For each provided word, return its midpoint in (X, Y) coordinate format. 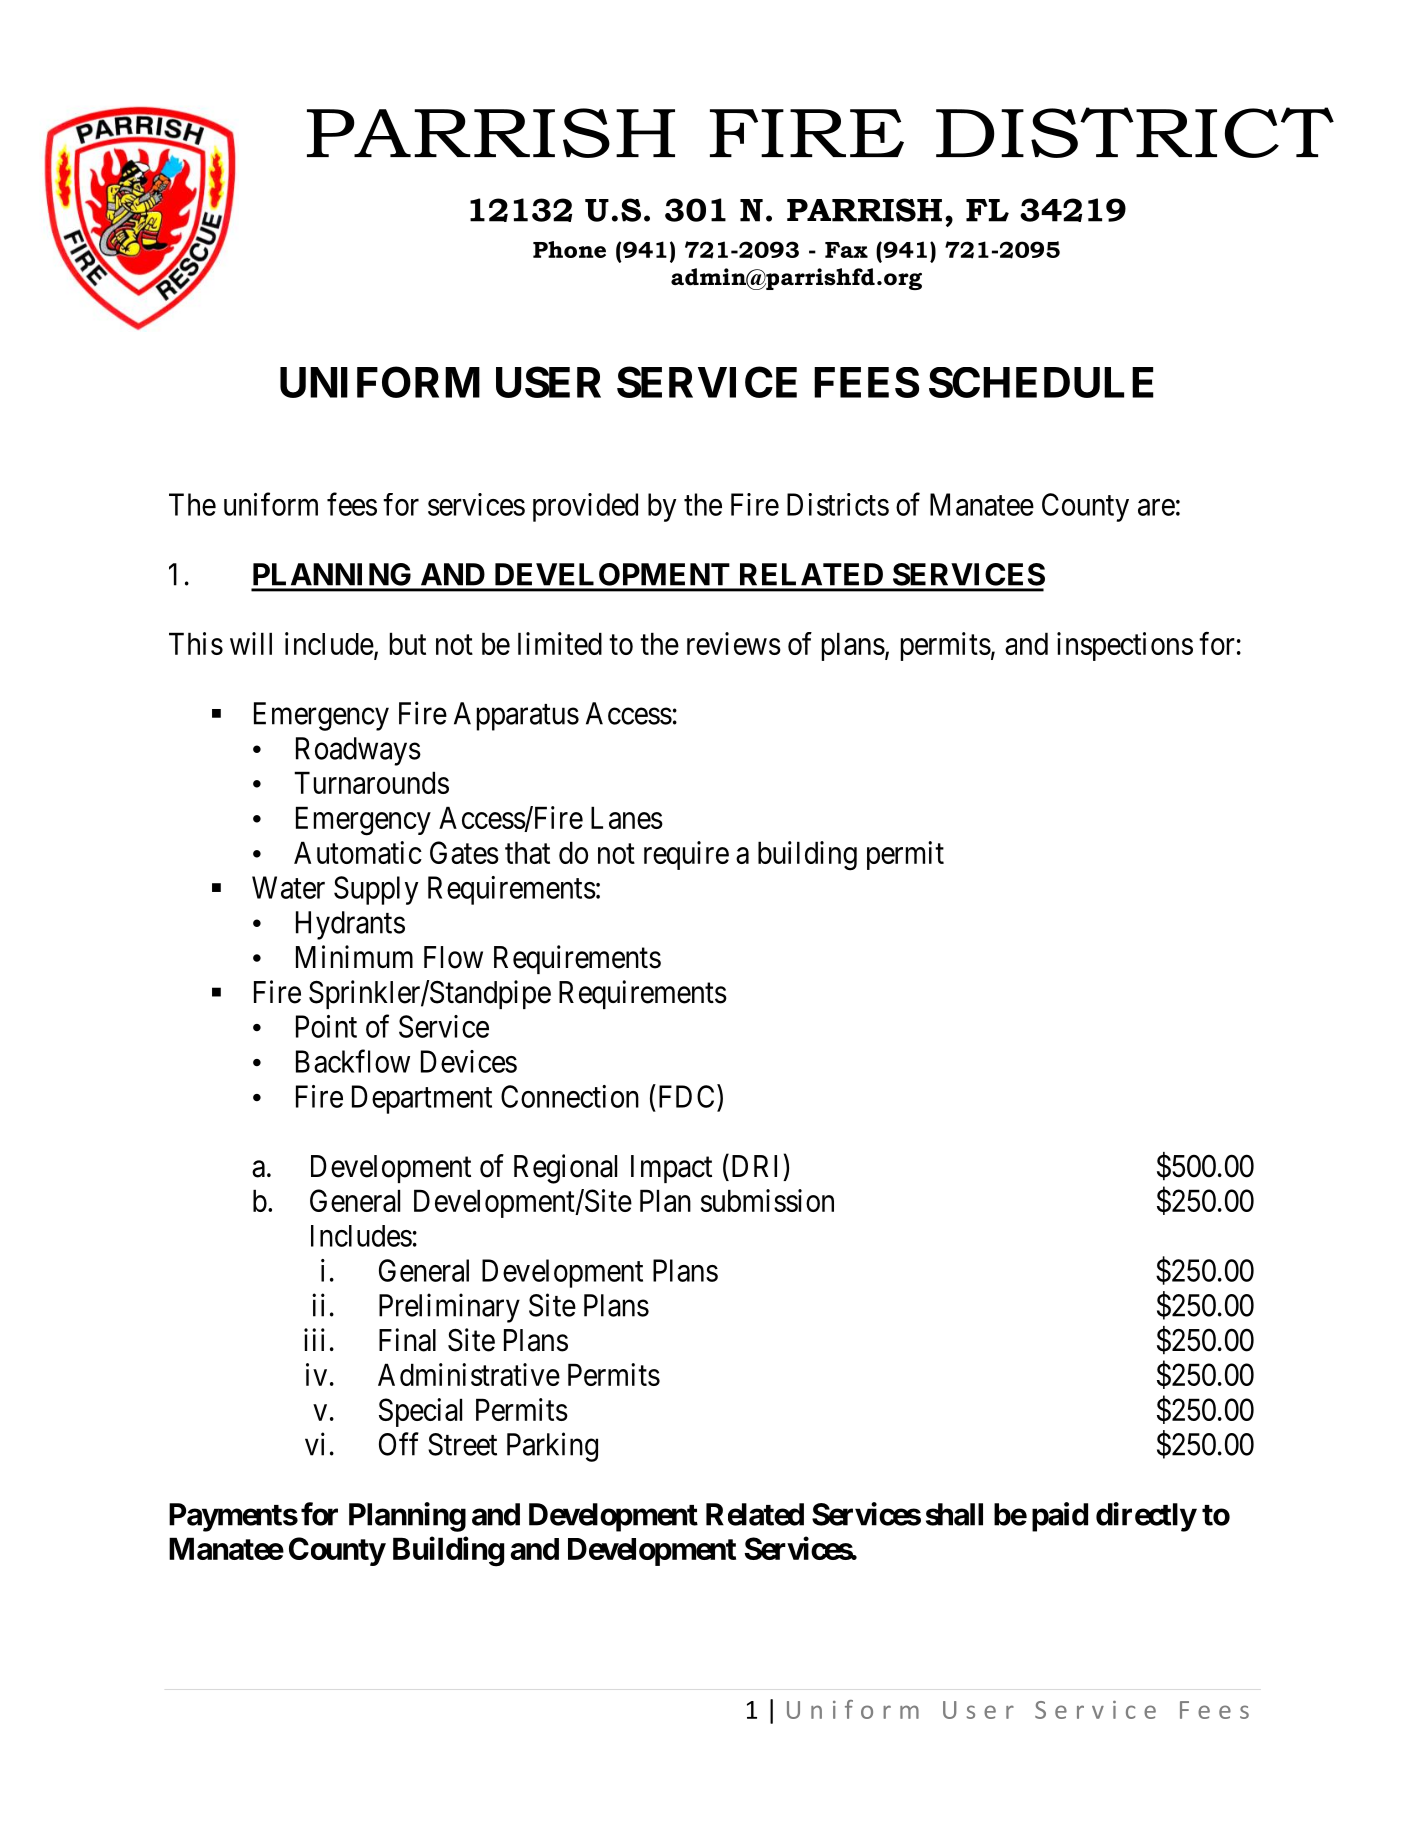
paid (1060, 1517)
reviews (734, 643)
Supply (376, 890)
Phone (569, 249)
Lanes (627, 817)
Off (399, 1444)
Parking (552, 1447)
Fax (846, 250)
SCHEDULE (1041, 382)
